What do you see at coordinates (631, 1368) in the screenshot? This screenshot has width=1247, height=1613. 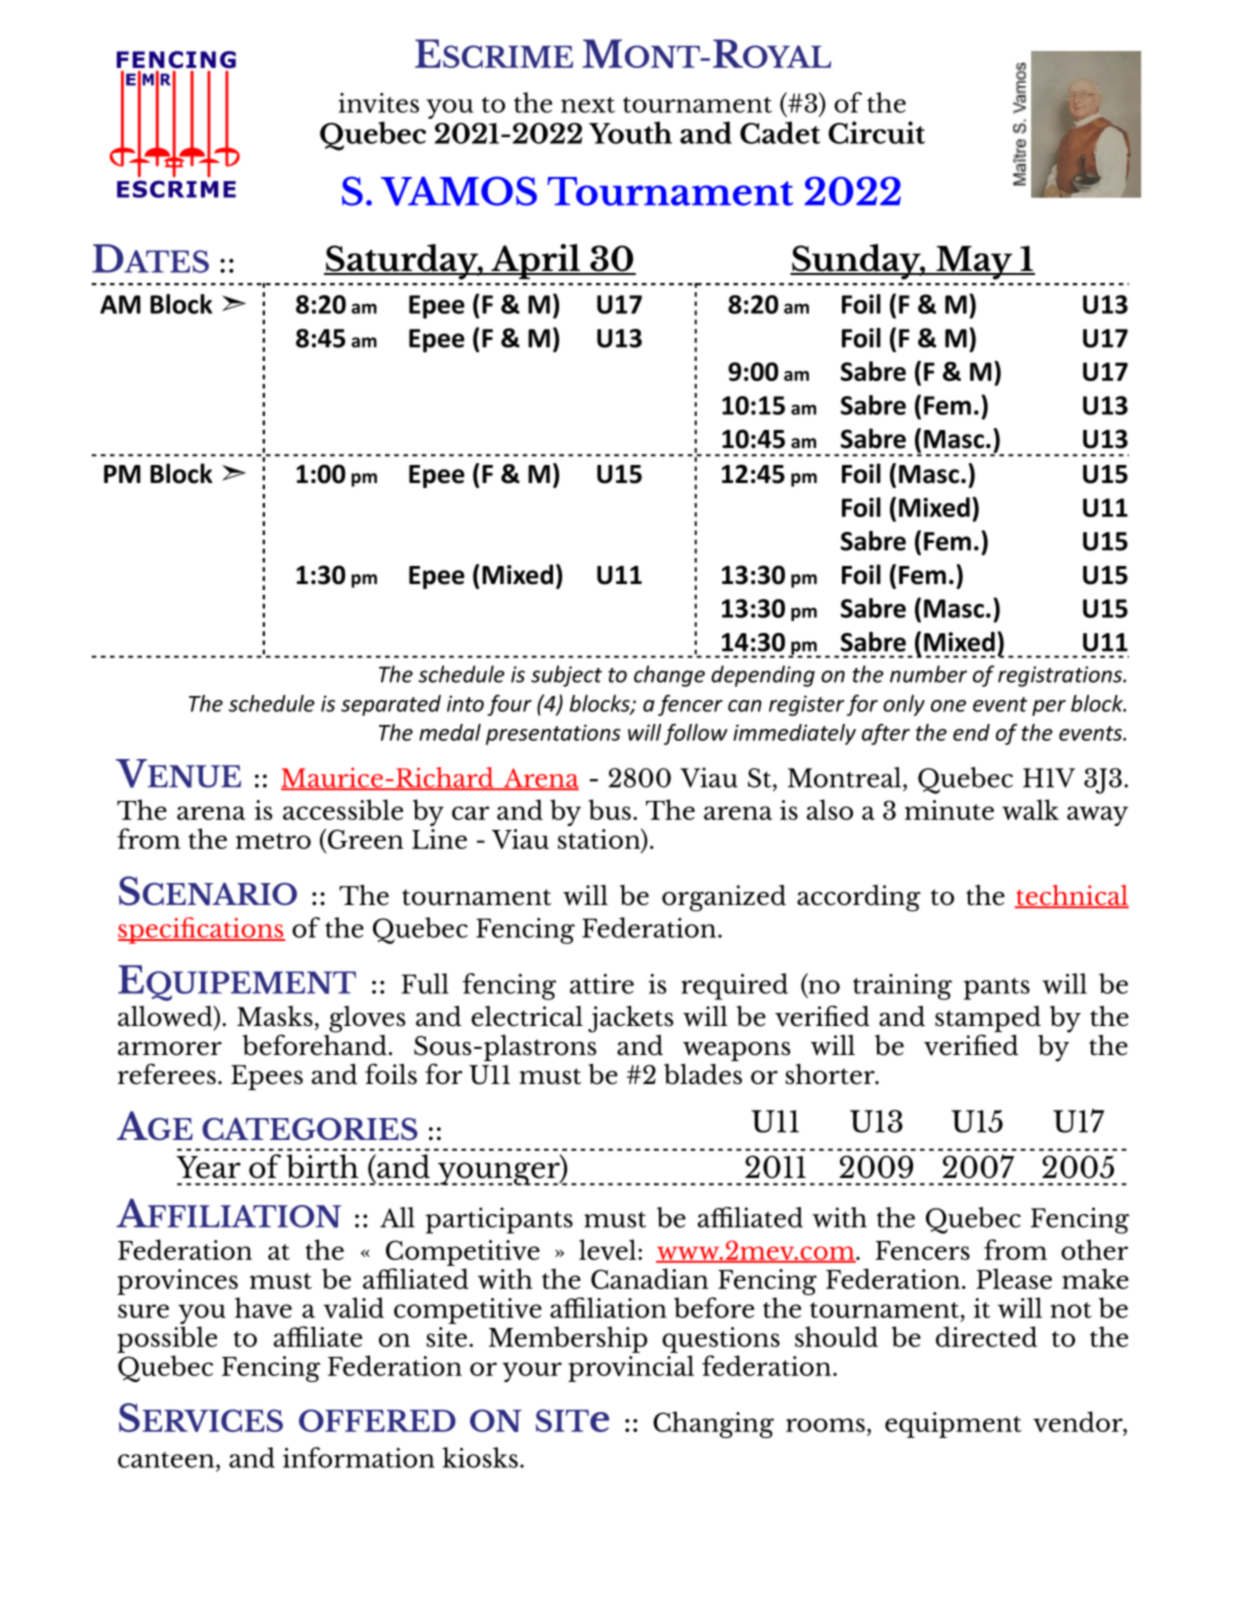 I see `provincial` at bounding box center [631, 1368].
